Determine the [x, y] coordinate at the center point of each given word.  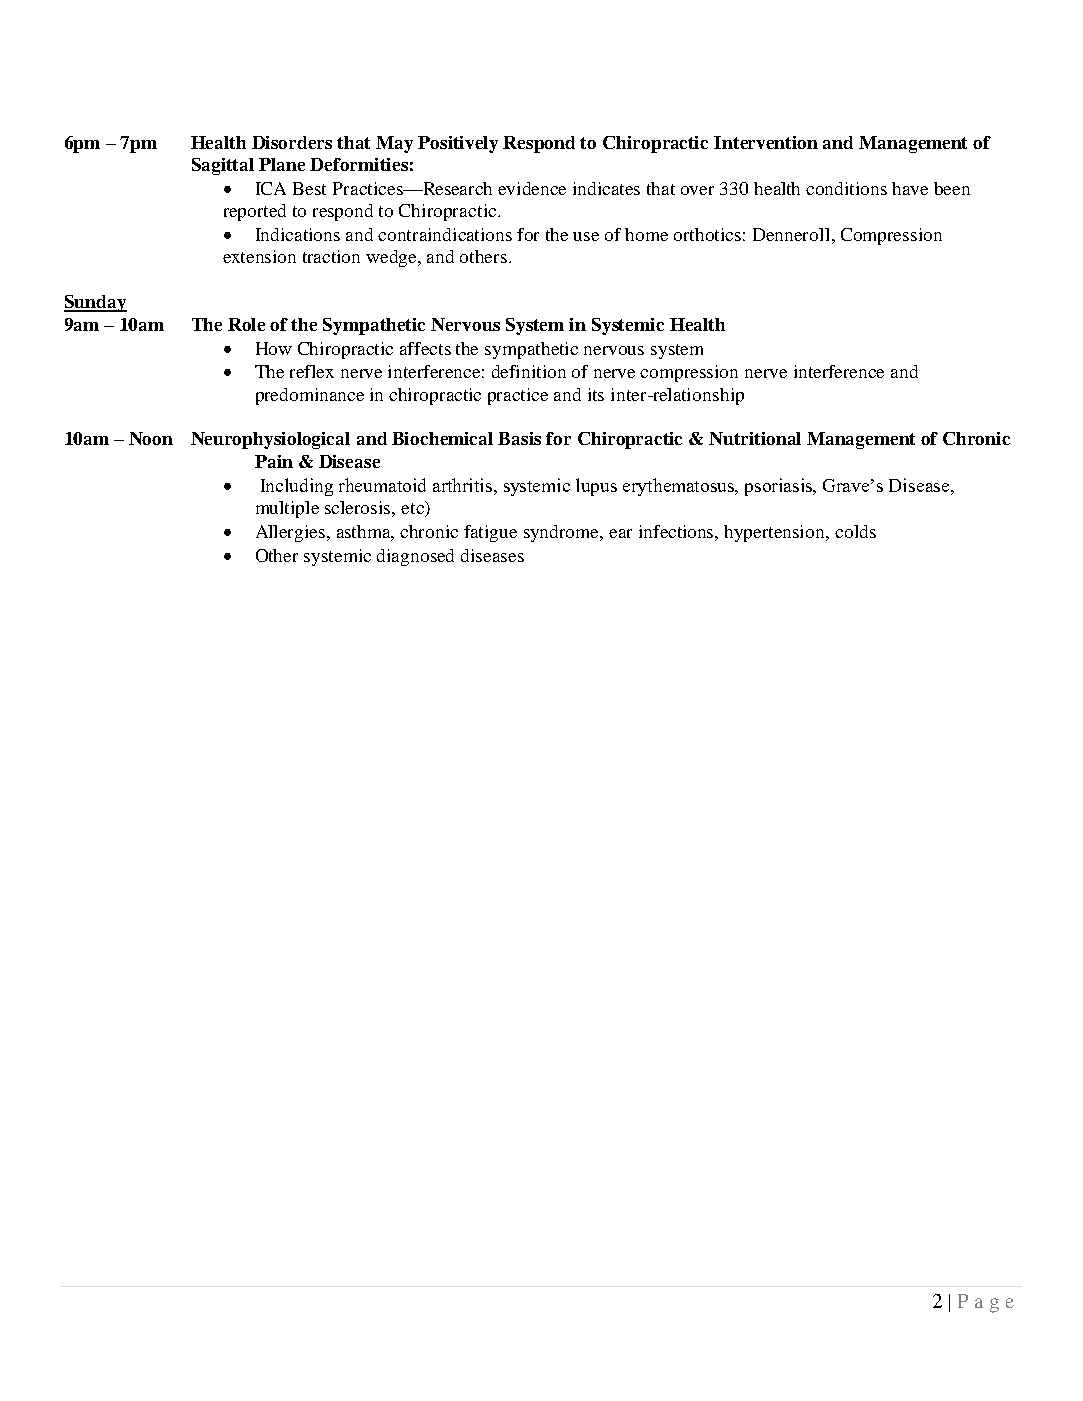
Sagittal [223, 166]
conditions [846, 188]
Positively [458, 144]
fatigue [490, 533]
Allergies [292, 533]
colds [855, 531]
